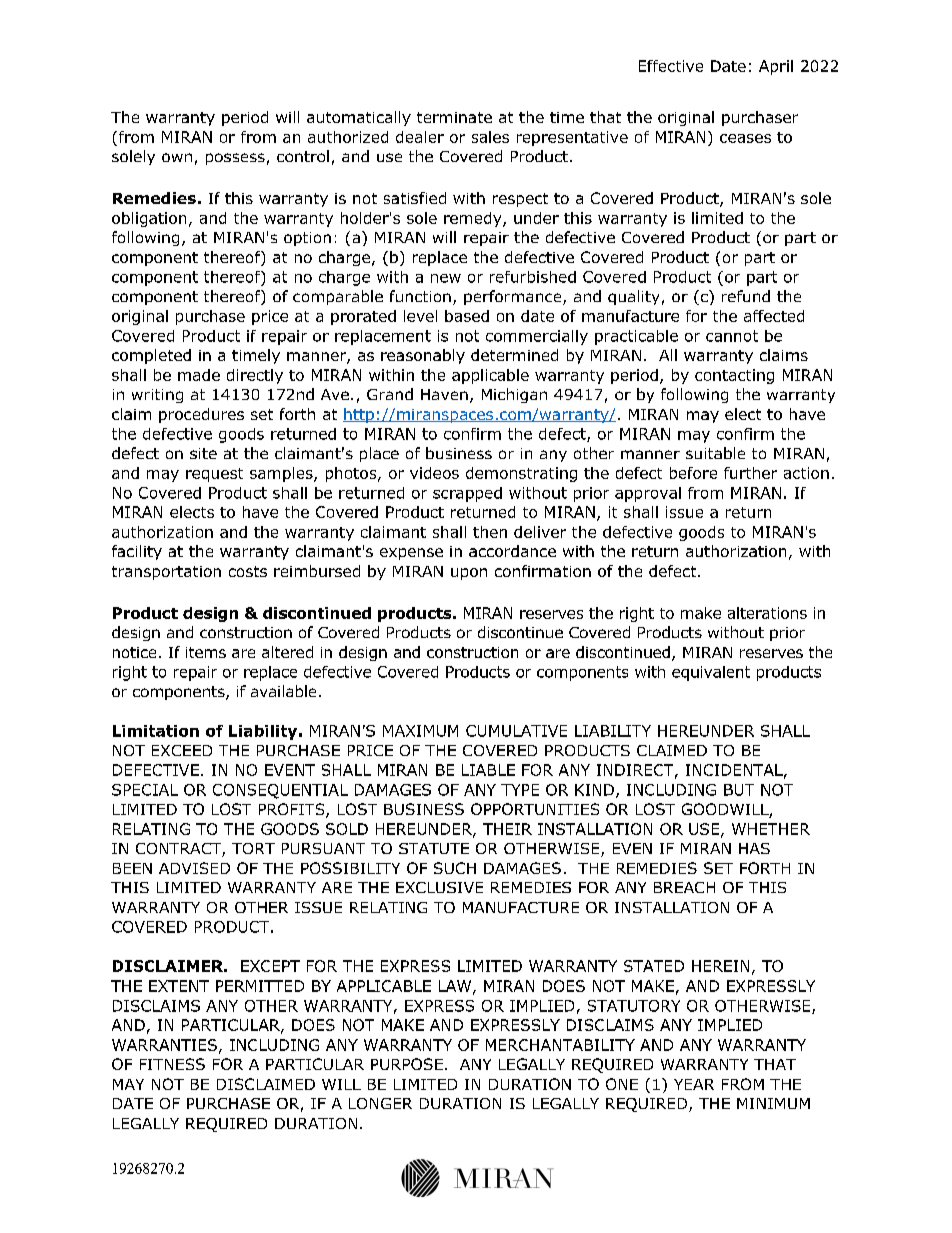 Image resolution: width=952 pixels, height=1233 pixels. What do you see at coordinates (206, 652) in the page?
I see `items` at bounding box center [206, 652].
